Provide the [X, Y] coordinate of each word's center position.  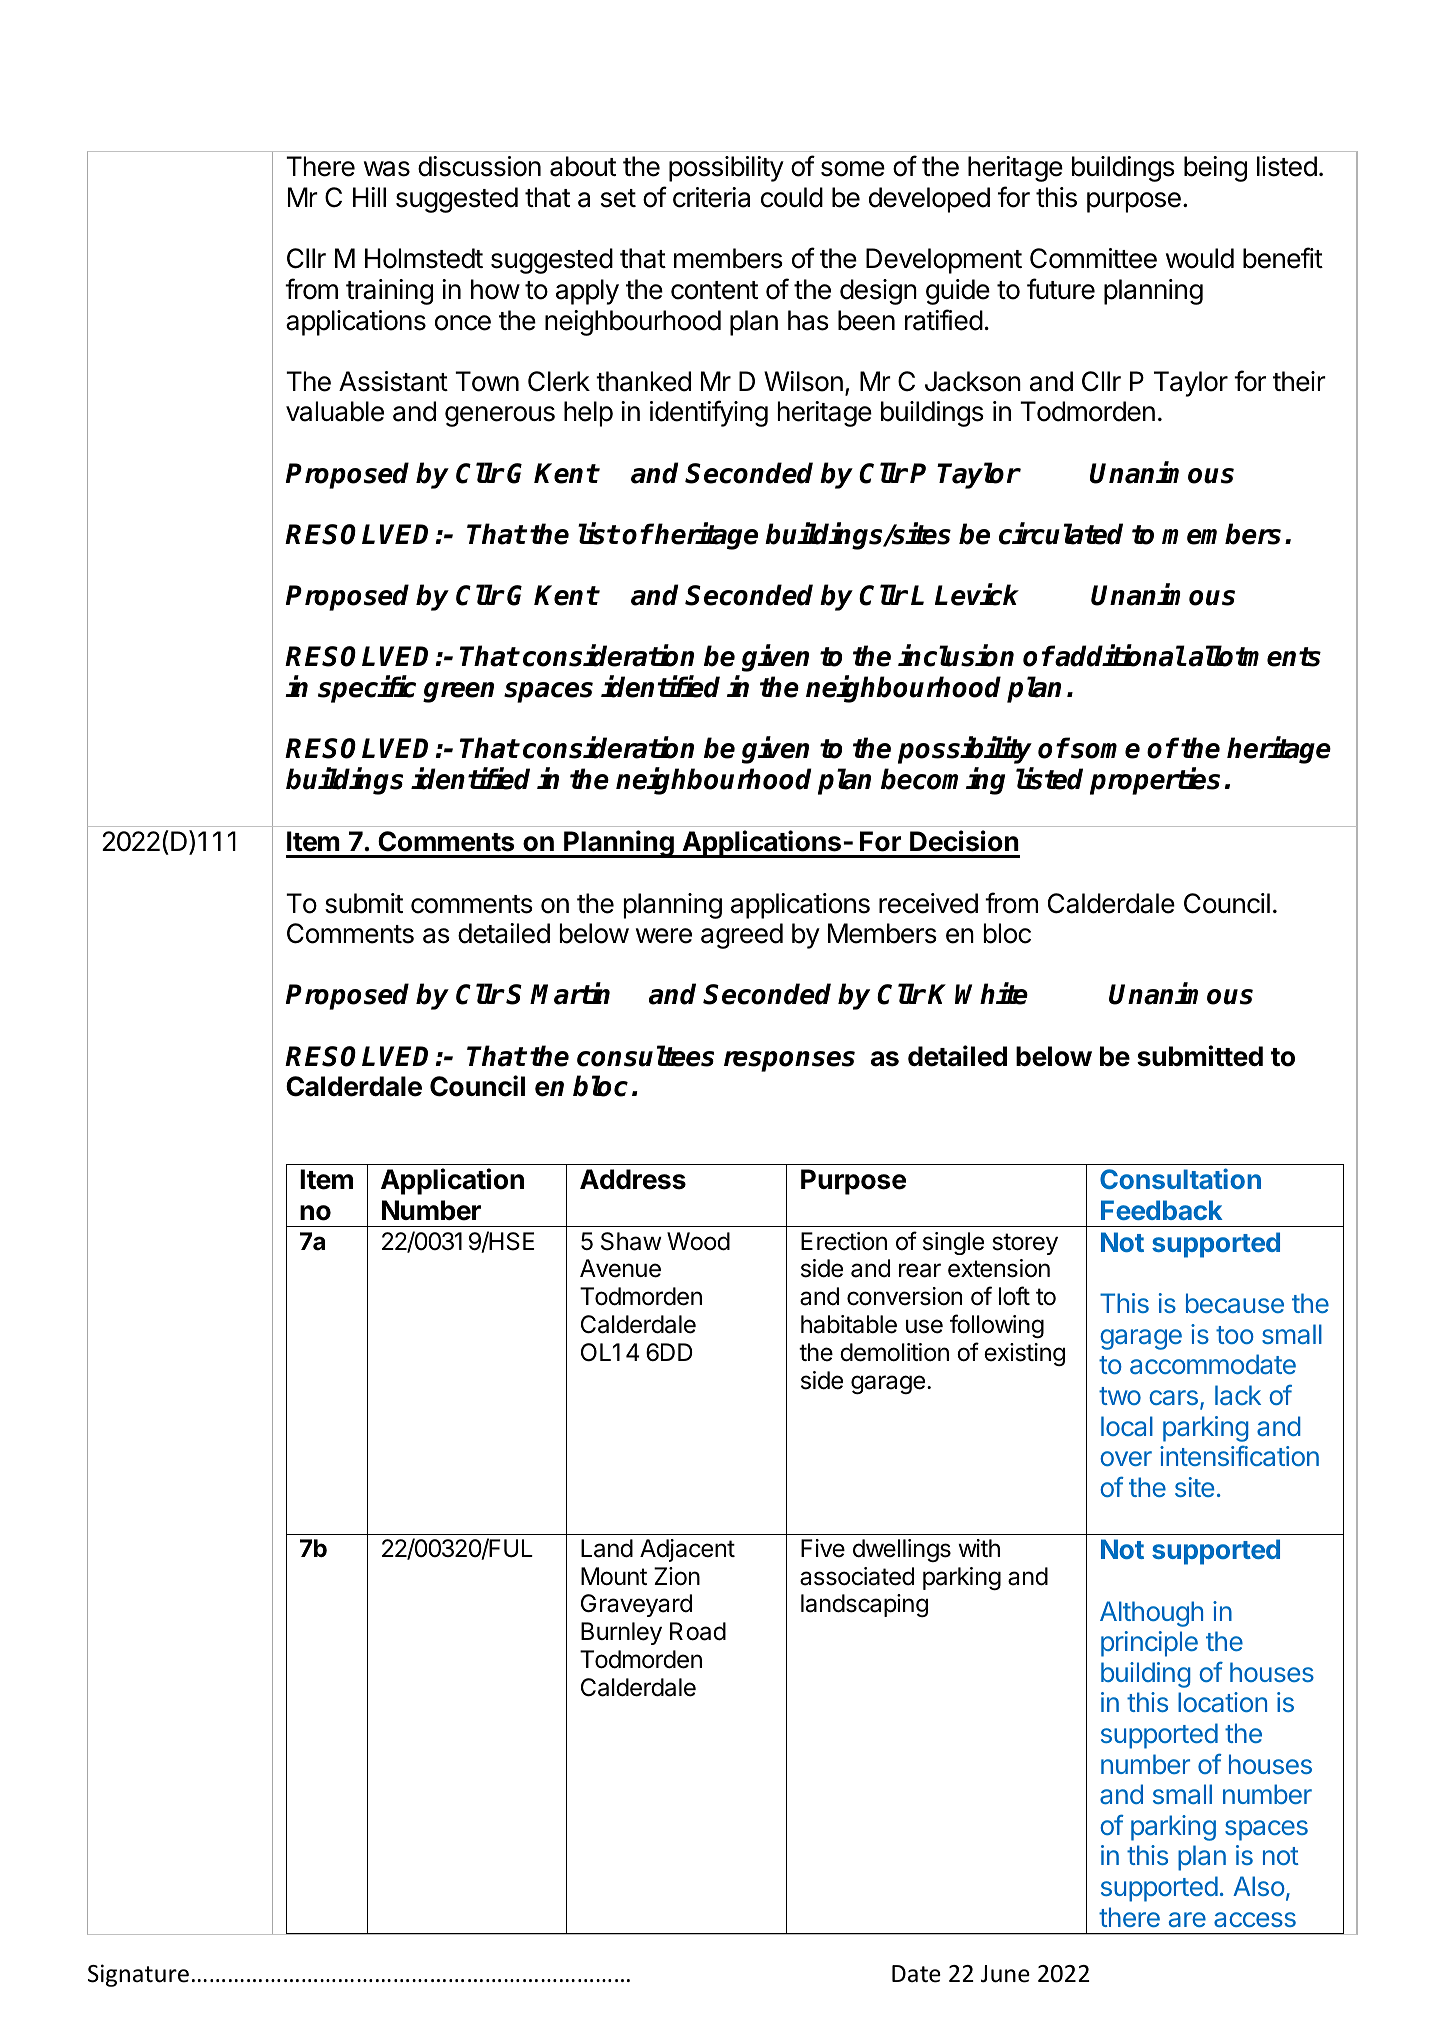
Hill [369, 197]
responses [789, 1061]
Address [633, 1179]
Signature [138, 1975]
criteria [711, 197]
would [1200, 258]
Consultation [1180, 1178]
